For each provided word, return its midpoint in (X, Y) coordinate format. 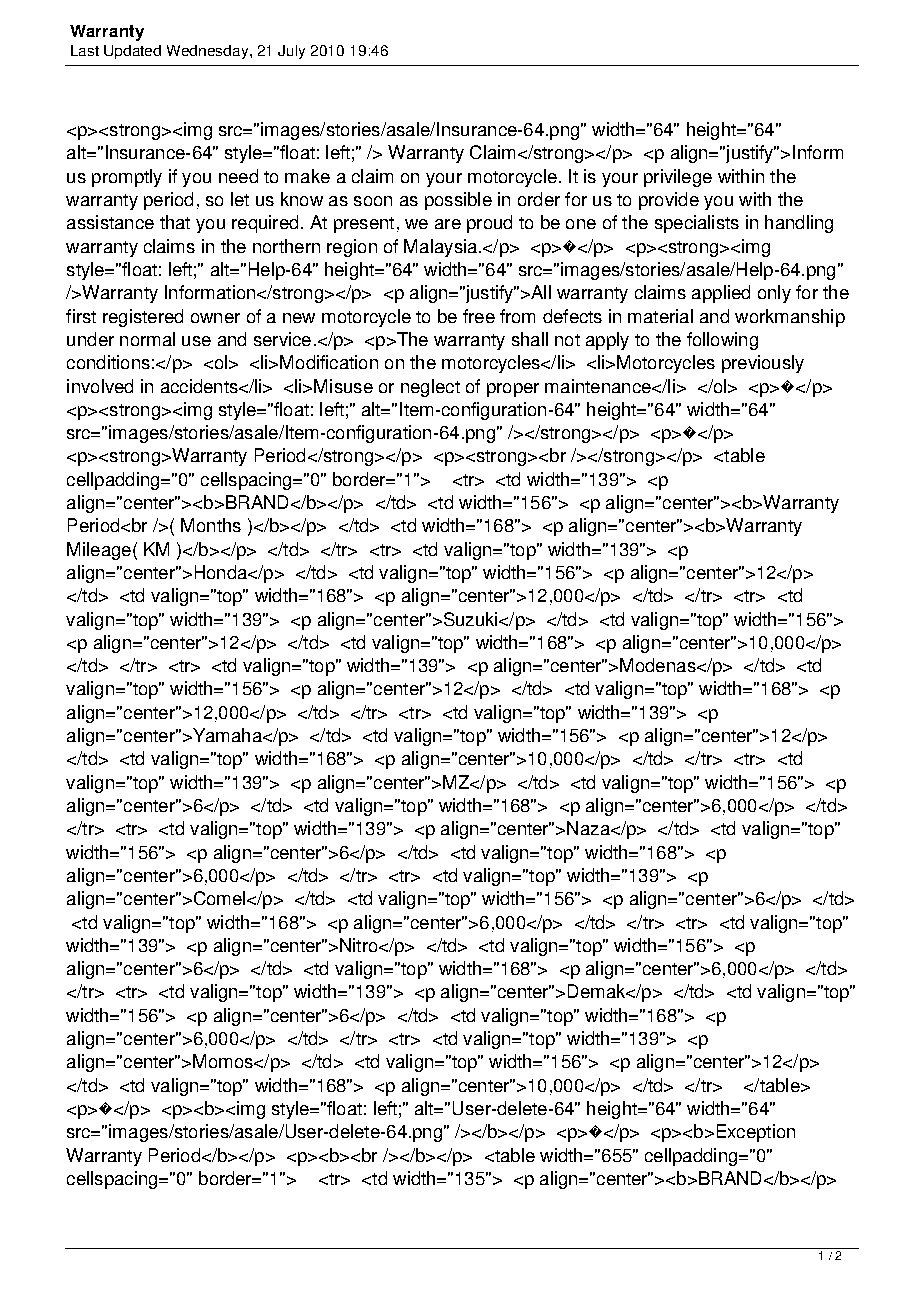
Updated (132, 52)
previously (763, 364)
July (291, 52)
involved (100, 386)
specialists (697, 224)
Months (211, 525)
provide (669, 201)
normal (147, 339)
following (722, 341)
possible (458, 201)
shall (530, 339)
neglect (430, 388)
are (448, 224)
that (175, 222)
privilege (678, 178)
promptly (127, 178)
